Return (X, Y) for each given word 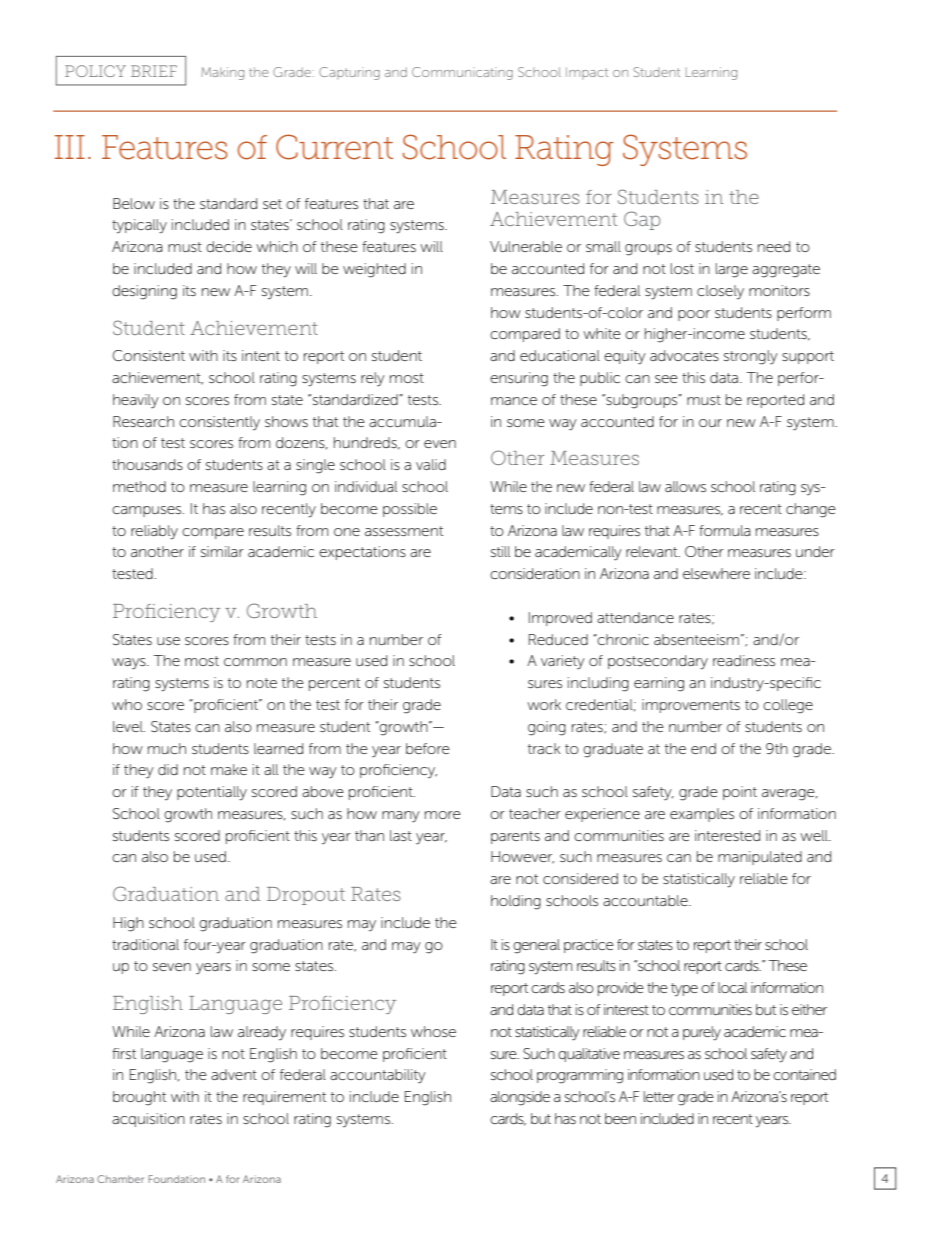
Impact (587, 73)
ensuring (519, 379)
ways (130, 664)
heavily (136, 401)
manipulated (760, 858)
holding (516, 902)
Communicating (462, 73)
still (500, 551)
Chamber (120, 1179)
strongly (751, 357)
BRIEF (154, 71)
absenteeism (696, 639)
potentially (212, 793)
